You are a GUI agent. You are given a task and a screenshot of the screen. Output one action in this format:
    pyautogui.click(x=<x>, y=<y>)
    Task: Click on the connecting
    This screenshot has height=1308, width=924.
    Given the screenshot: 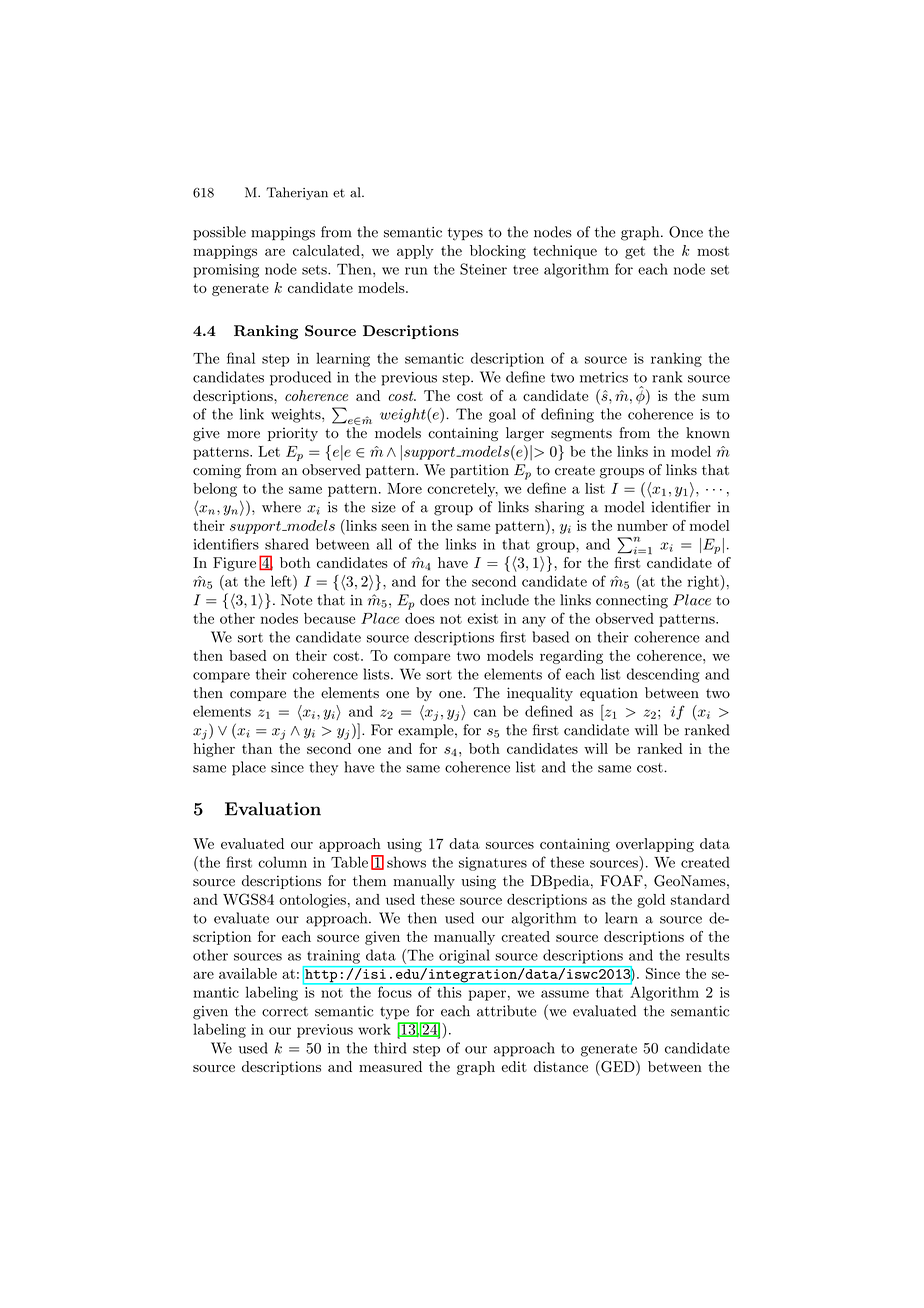 What is the action you would take?
    pyautogui.click(x=632, y=602)
